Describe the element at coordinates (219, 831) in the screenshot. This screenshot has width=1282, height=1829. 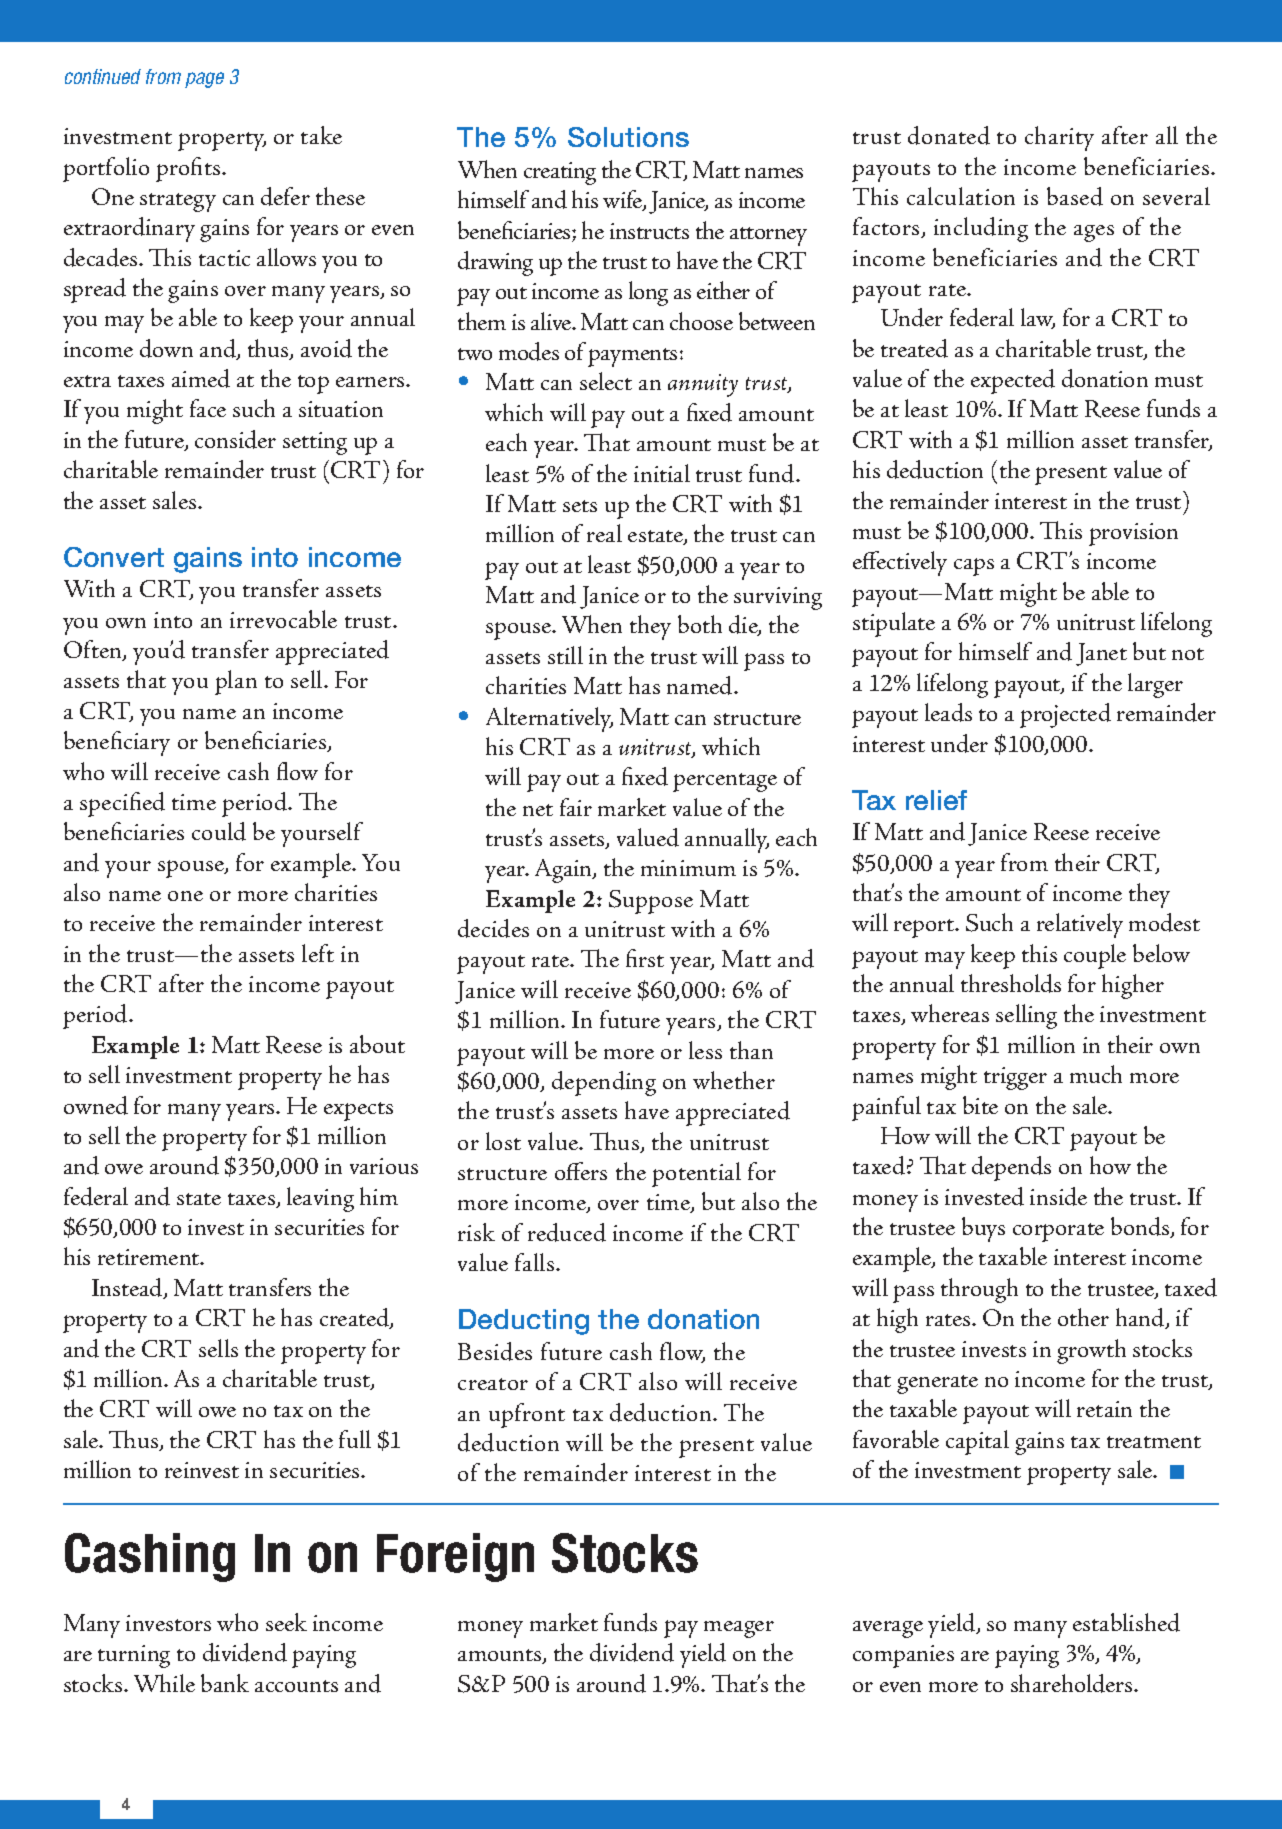
I see `could` at that location.
